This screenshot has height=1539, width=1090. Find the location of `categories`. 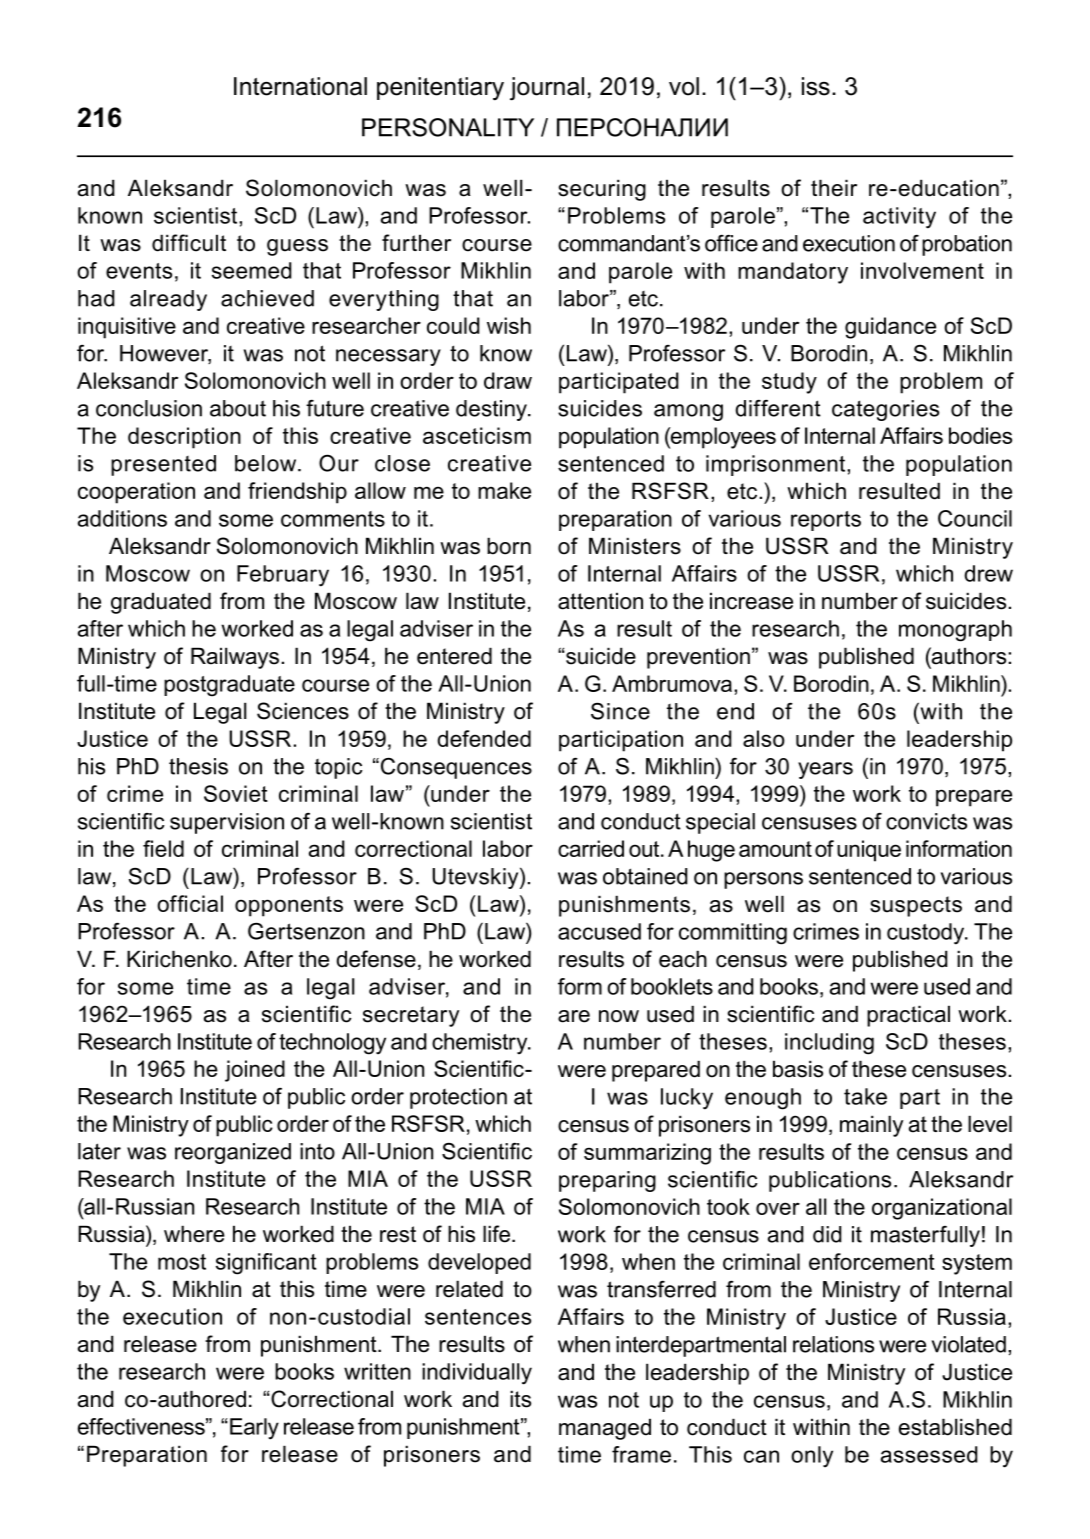

categories is located at coordinates (885, 410).
